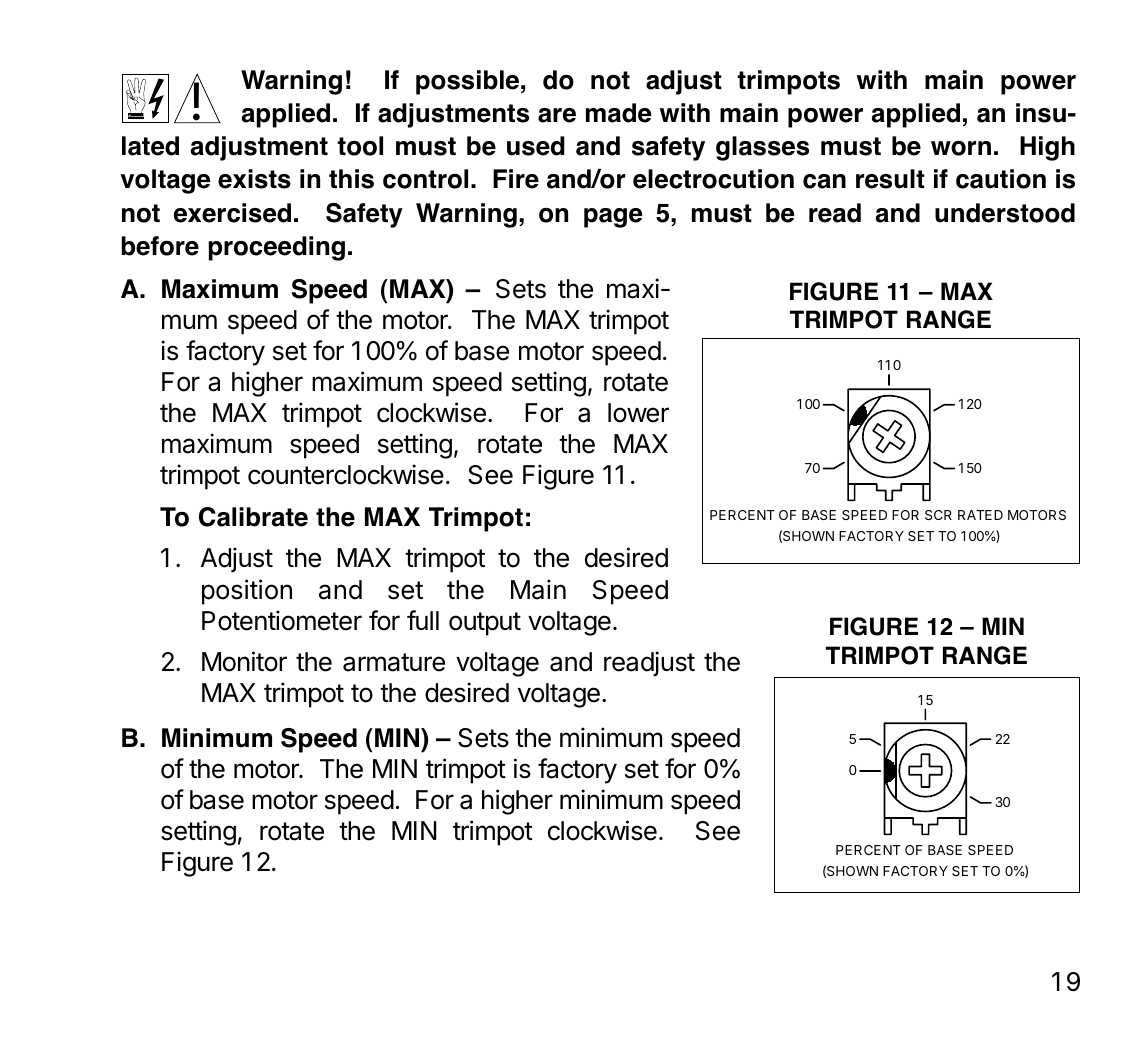  Describe the element at coordinates (638, 413) in the document. I see `lower` at that location.
